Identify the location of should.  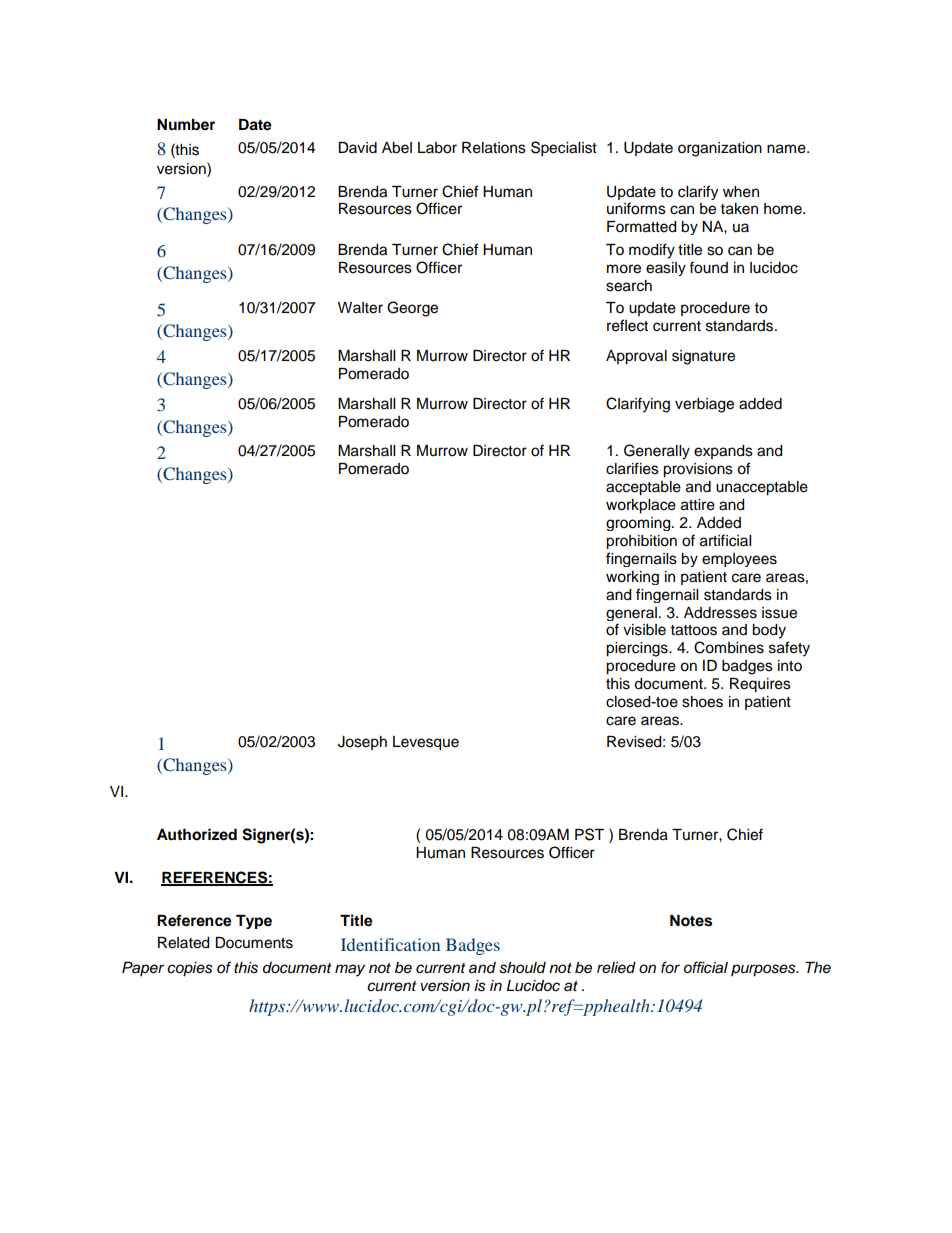
(522, 968).
